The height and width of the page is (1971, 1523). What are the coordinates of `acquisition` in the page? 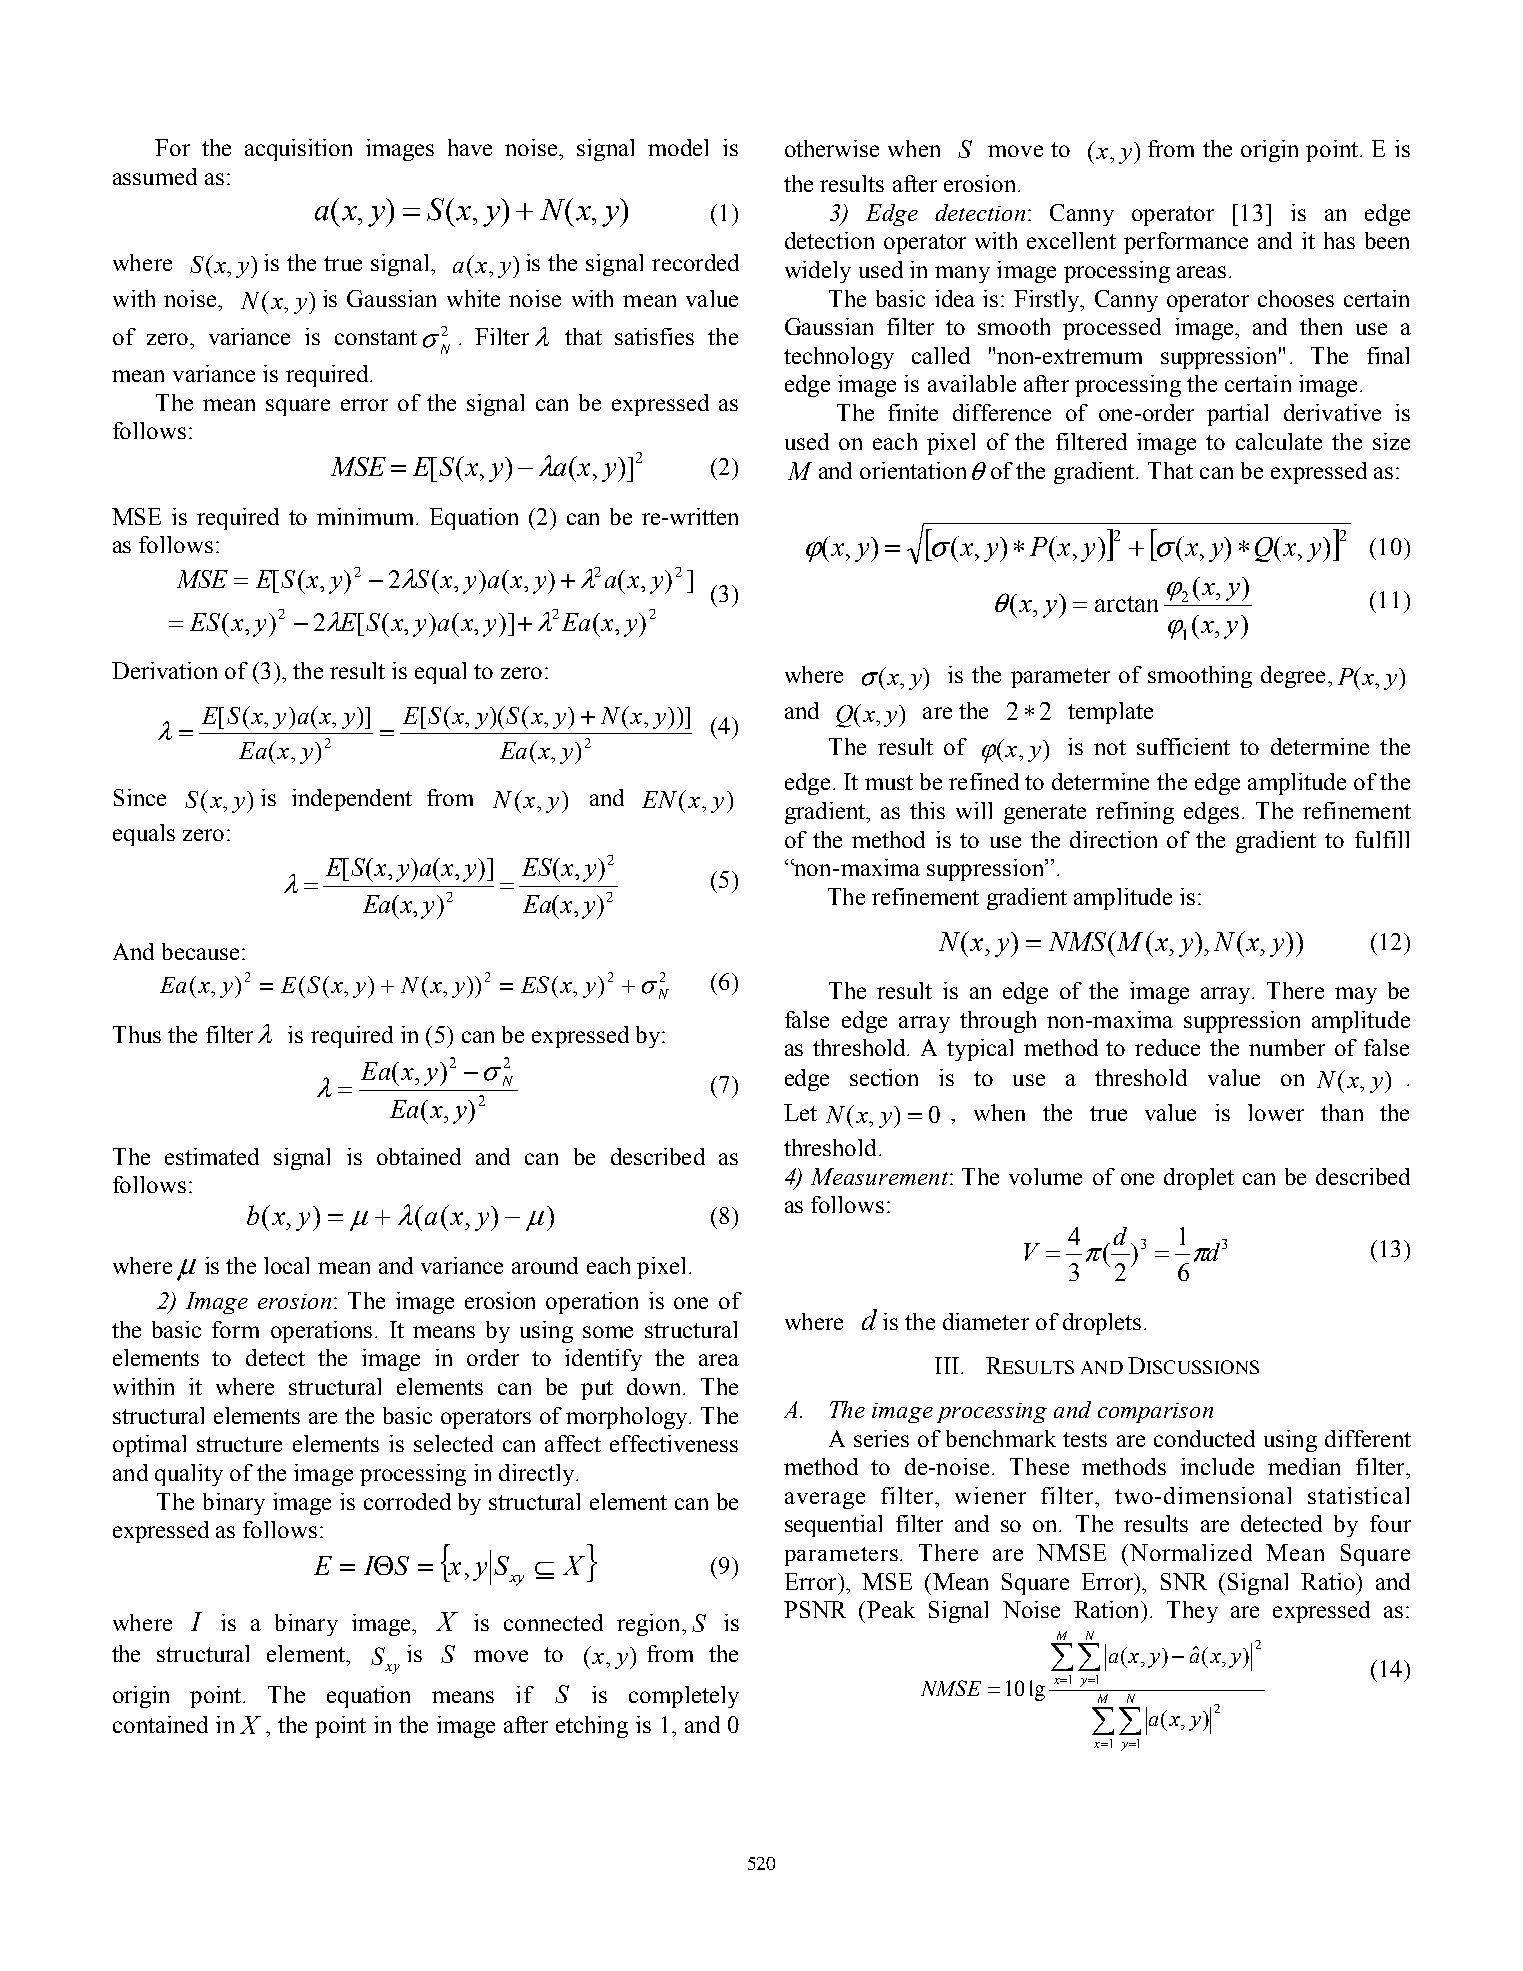 It's located at (298, 150).
